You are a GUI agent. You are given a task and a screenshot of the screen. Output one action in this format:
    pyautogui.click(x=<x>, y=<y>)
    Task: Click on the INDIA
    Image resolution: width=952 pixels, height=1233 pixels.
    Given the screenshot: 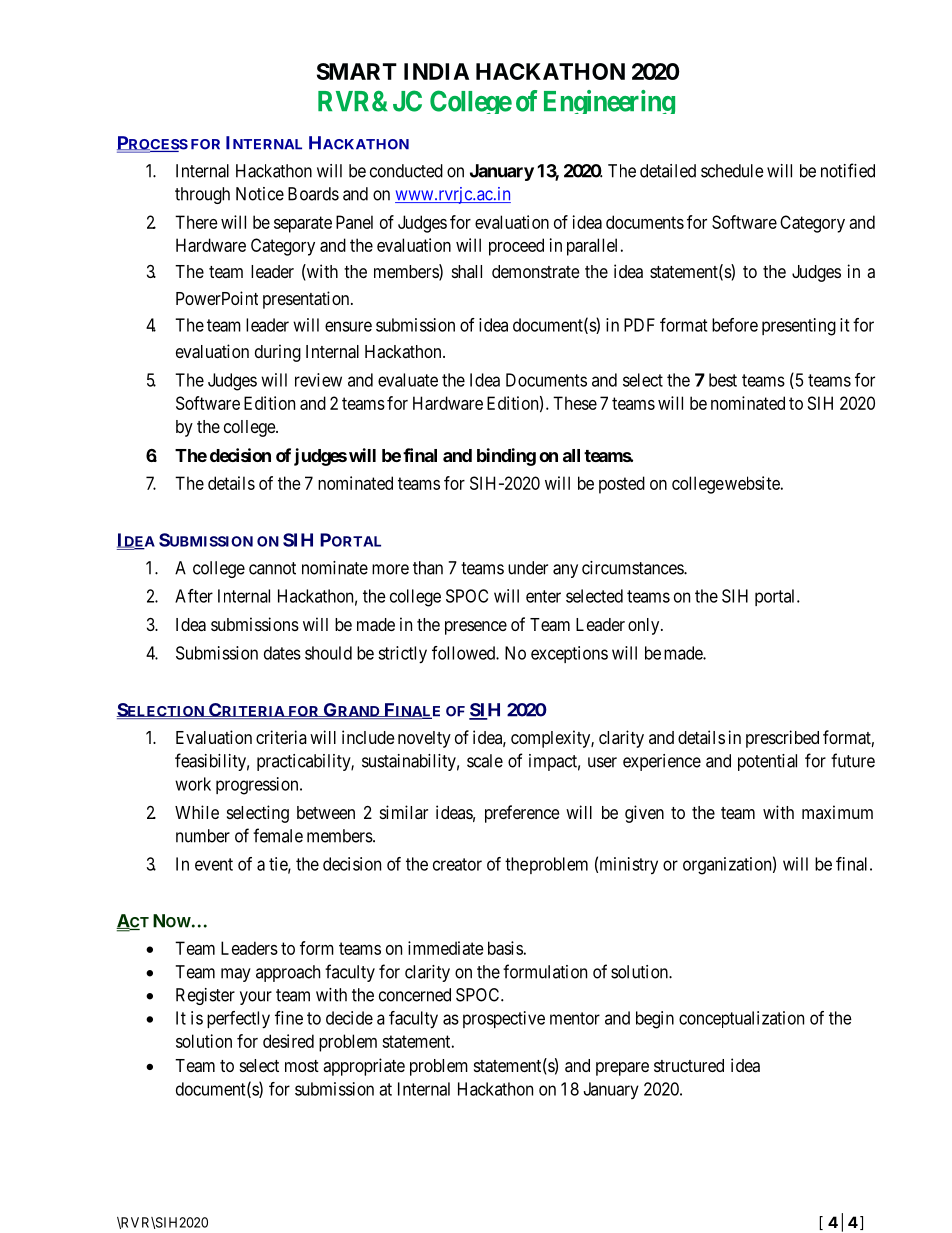 What is the action you would take?
    pyautogui.click(x=436, y=71)
